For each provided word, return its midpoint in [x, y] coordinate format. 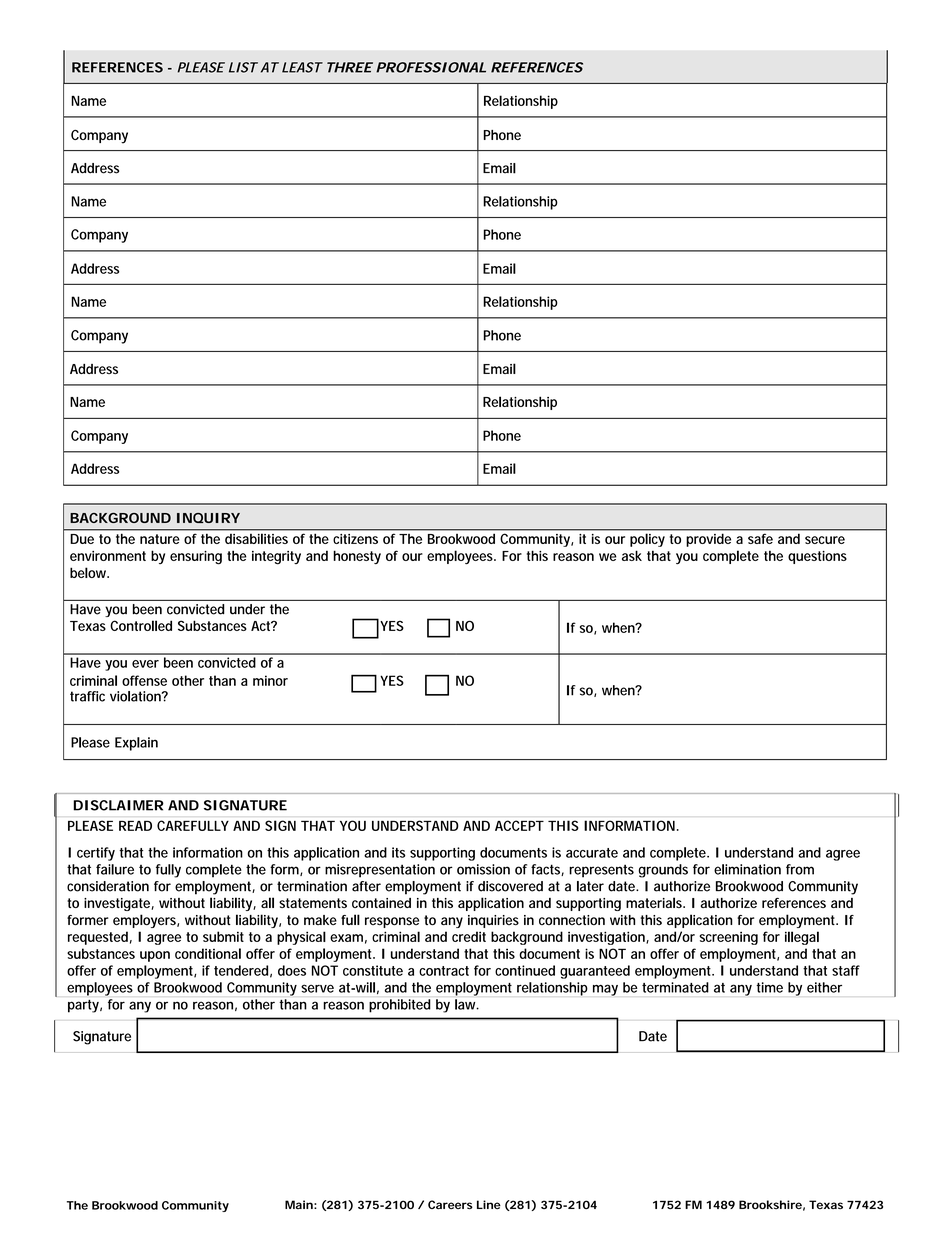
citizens [355, 539]
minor [270, 680]
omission [483, 869]
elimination [747, 869]
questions [817, 557]
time [769, 987]
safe [760, 539]
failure [115, 869]
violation [136, 696]
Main [299, 1204]
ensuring [196, 558]
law [467, 1004]
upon [155, 956]
